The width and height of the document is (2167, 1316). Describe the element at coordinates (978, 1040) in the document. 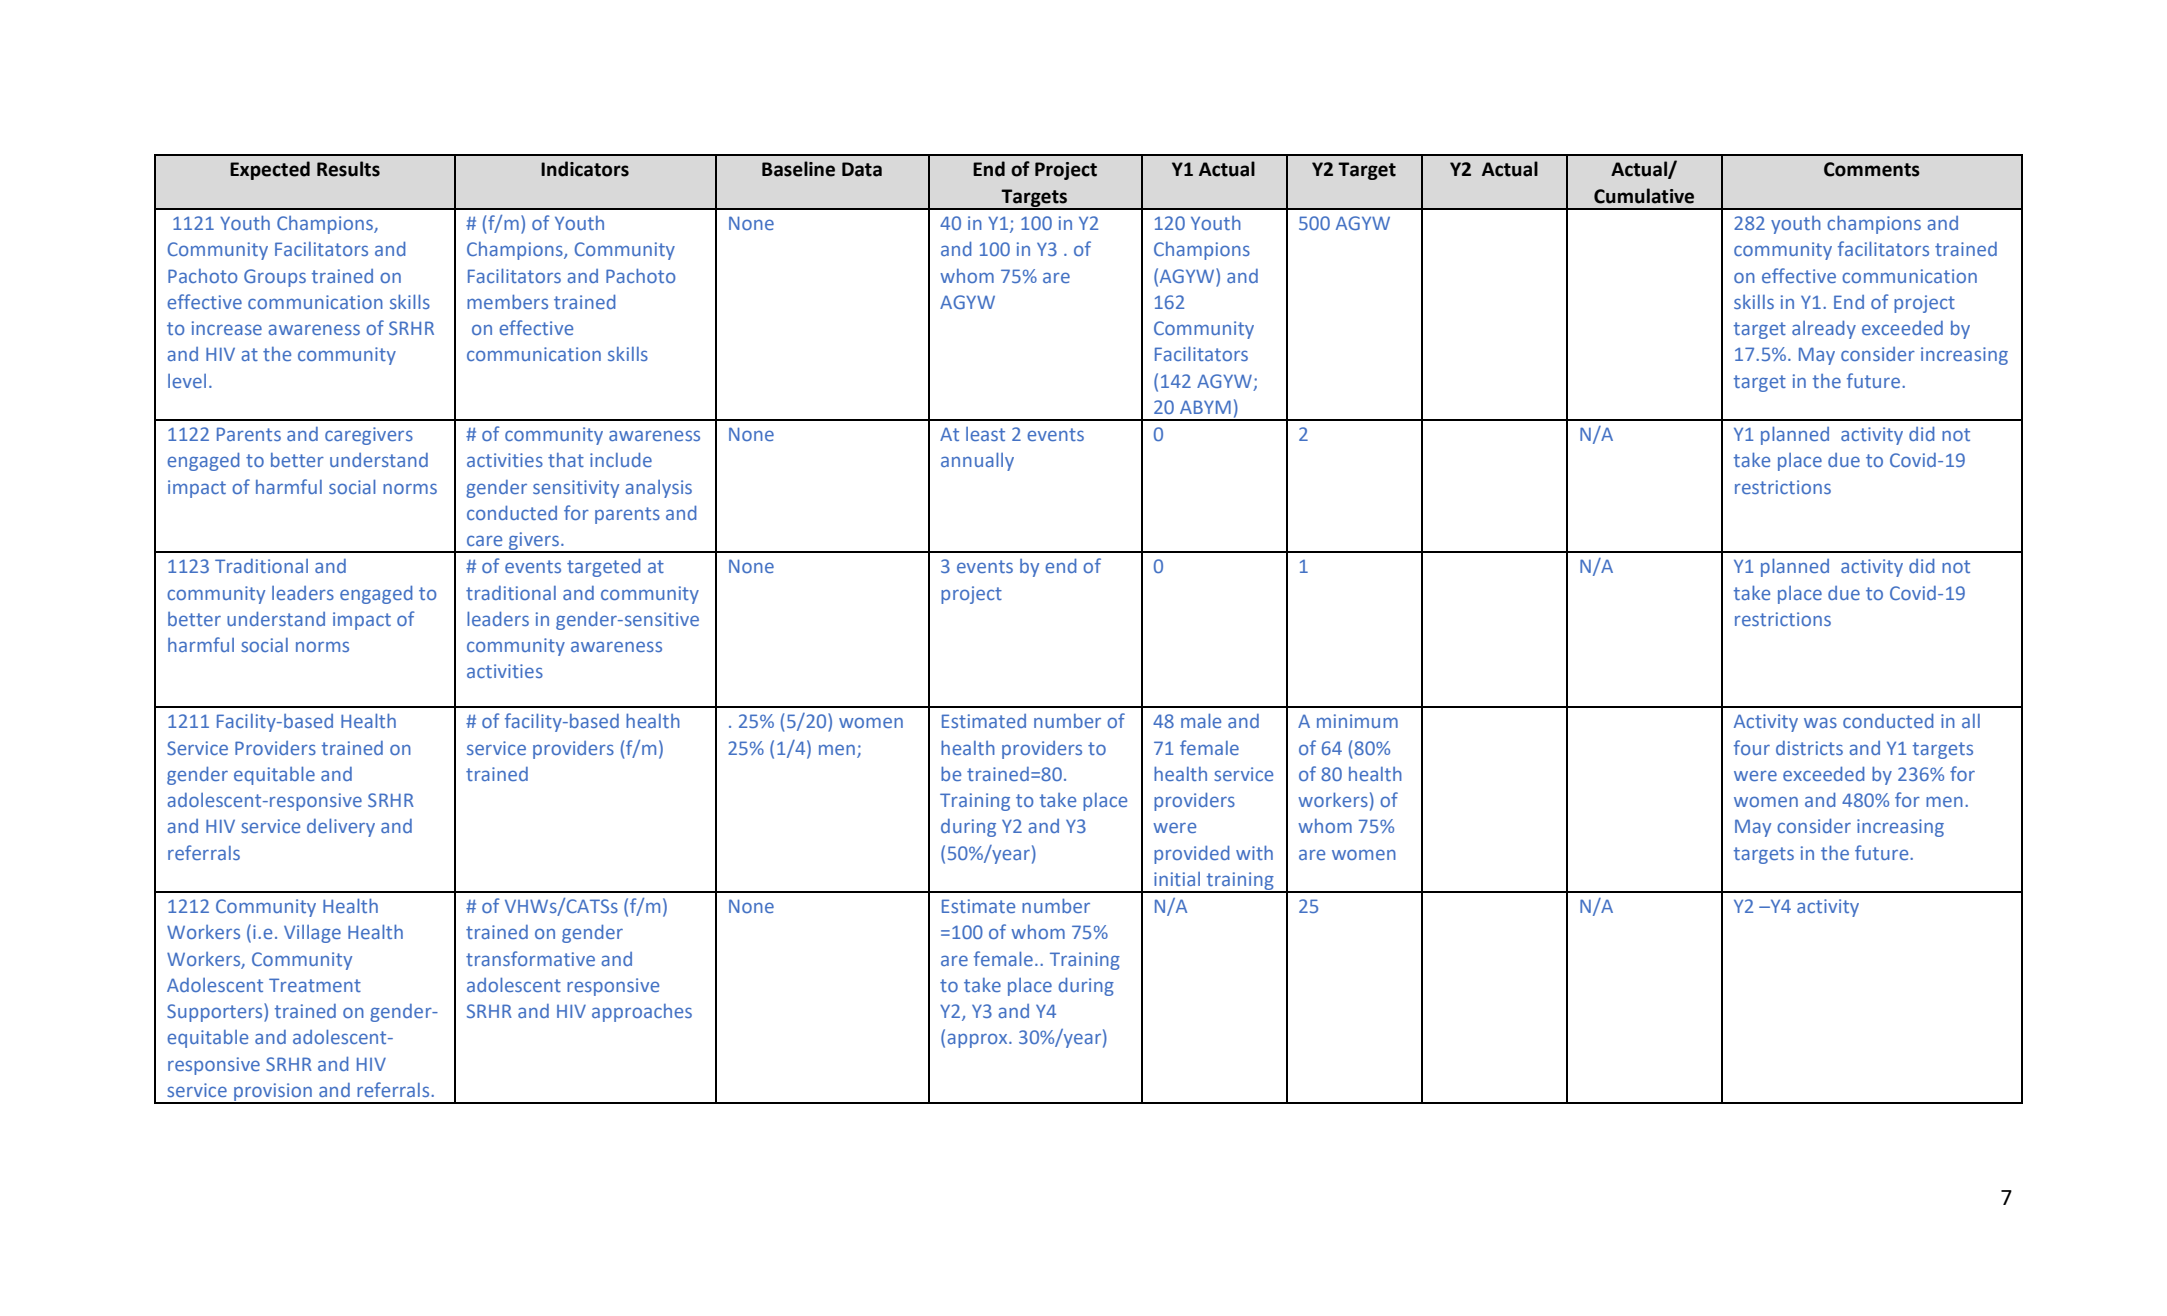

I see `approx` at that location.
